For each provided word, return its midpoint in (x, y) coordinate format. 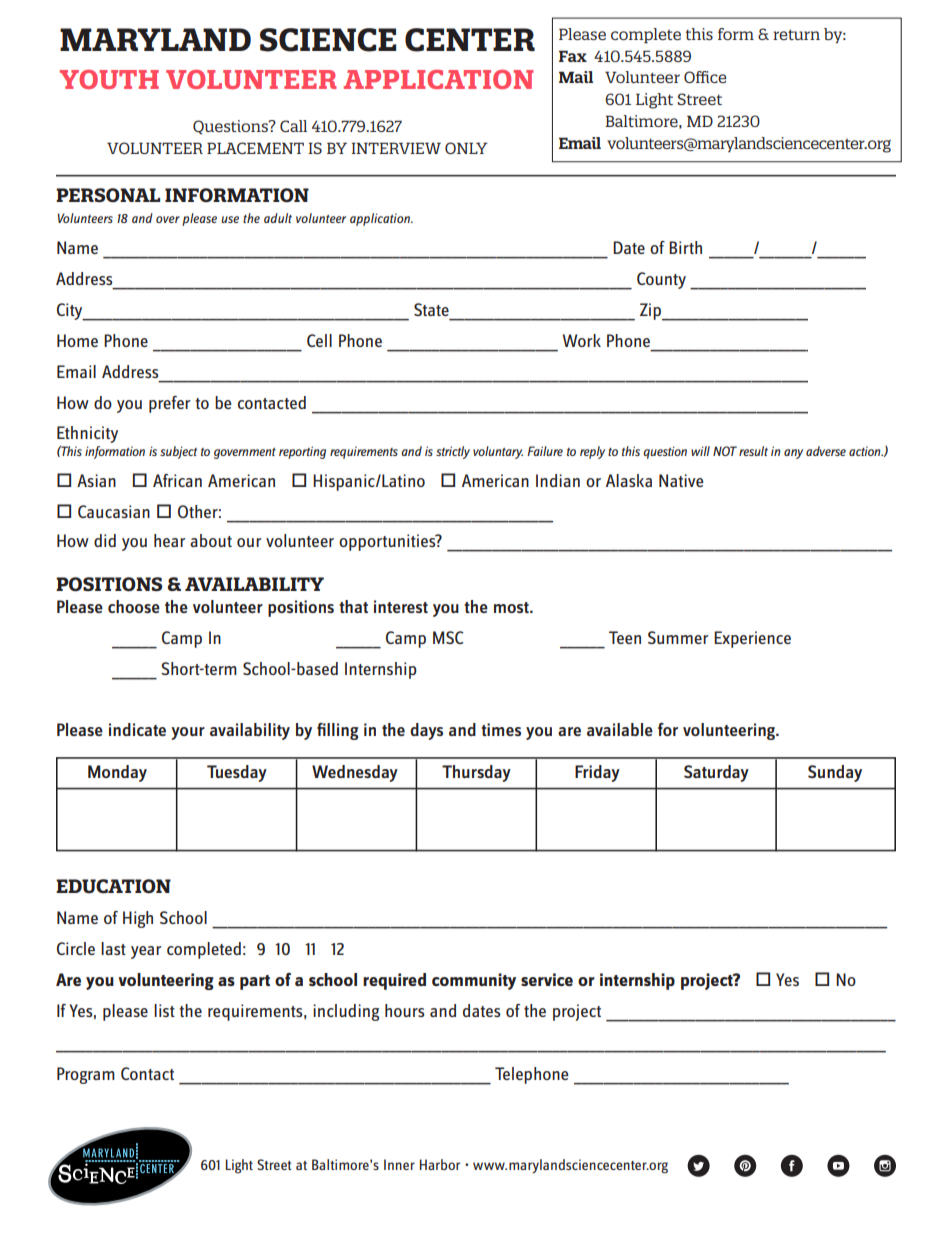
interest (401, 606)
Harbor (440, 1164)
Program (86, 1075)
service (547, 979)
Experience (752, 639)
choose (134, 606)
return (796, 34)
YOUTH (109, 79)
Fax (573, 56)
